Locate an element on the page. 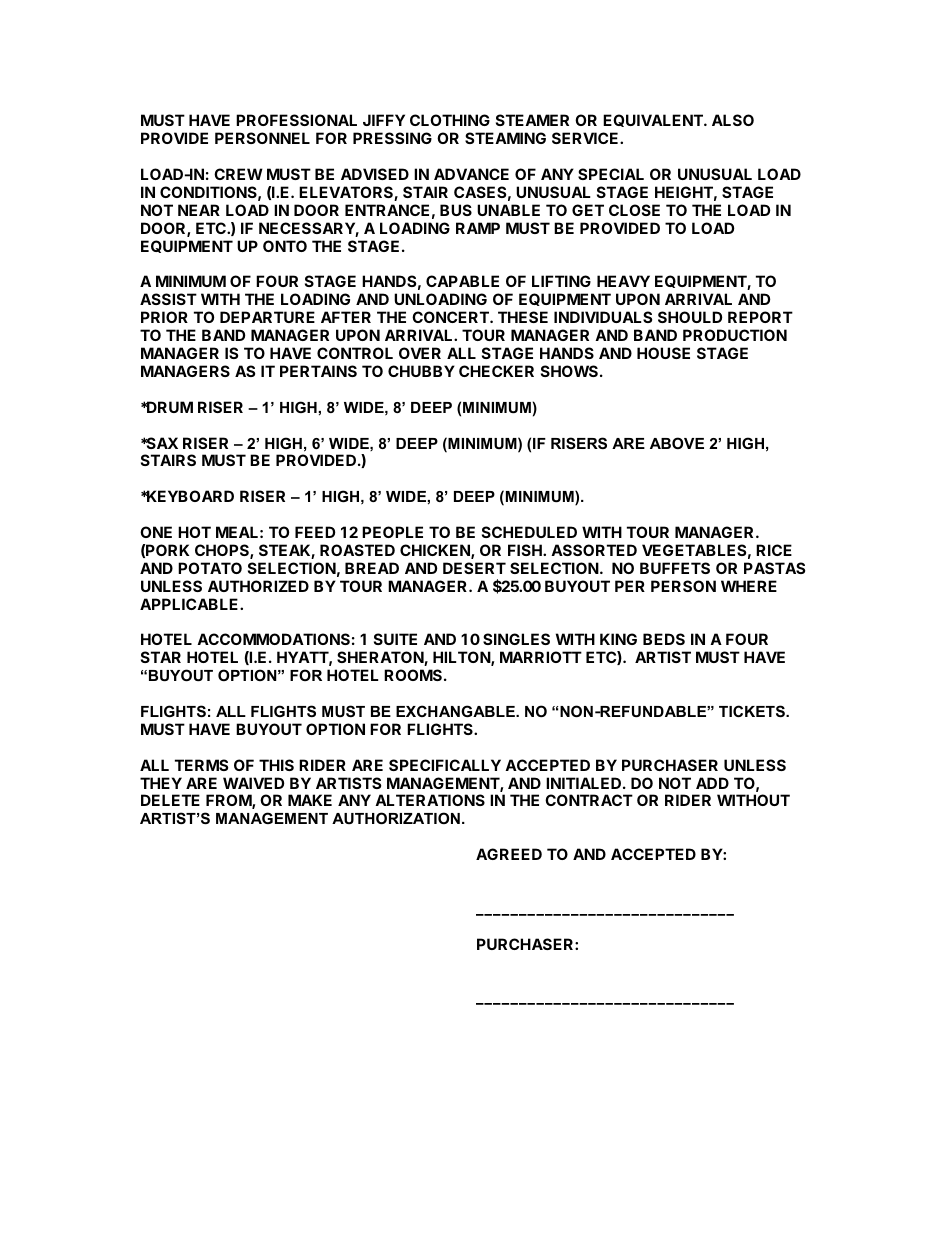 This page has height=1233, width=952. ABOVE is located at coordinates (677, 443).
